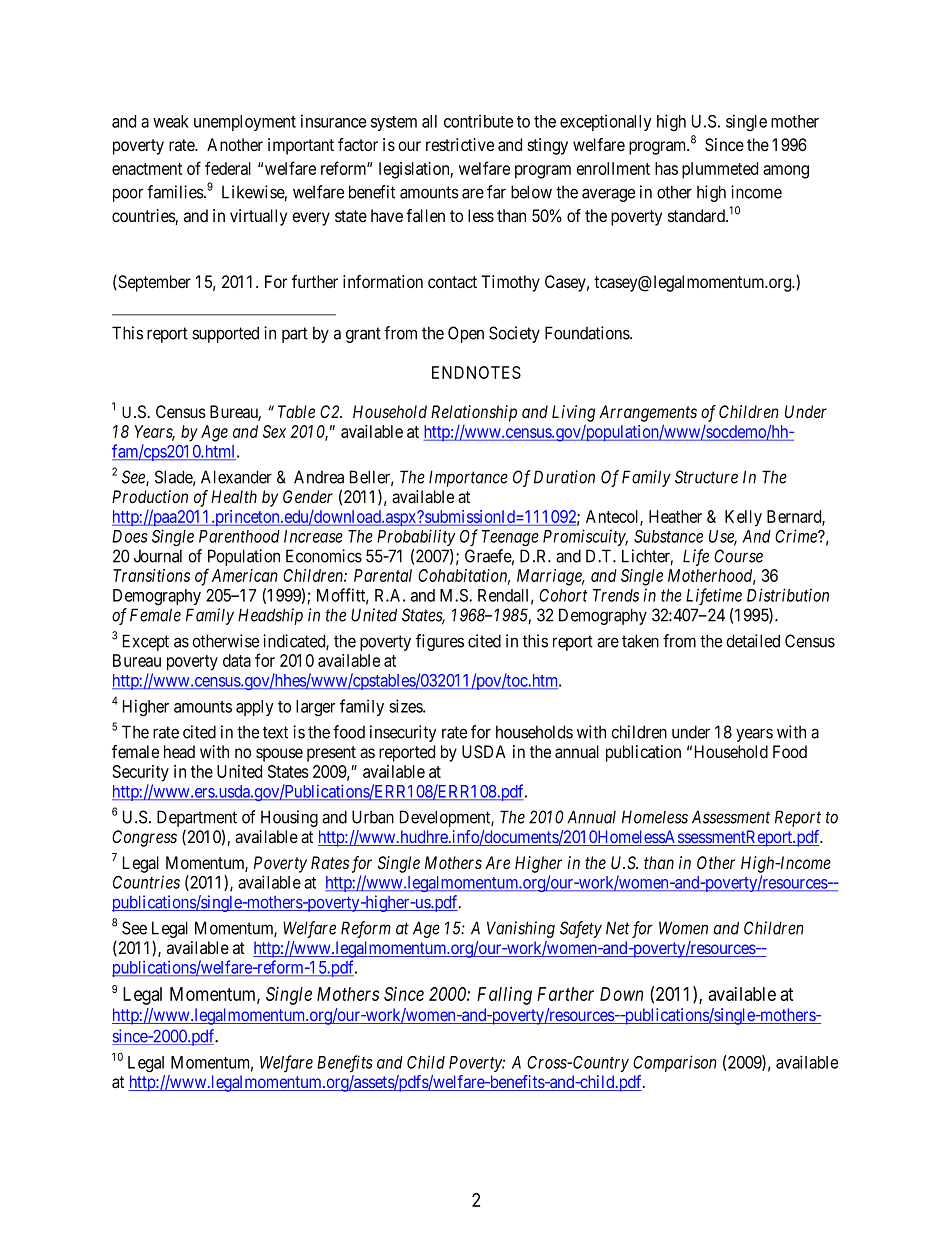 The width and height of the page is (952, 1233). I want to click on apply, so click(255, 708).
